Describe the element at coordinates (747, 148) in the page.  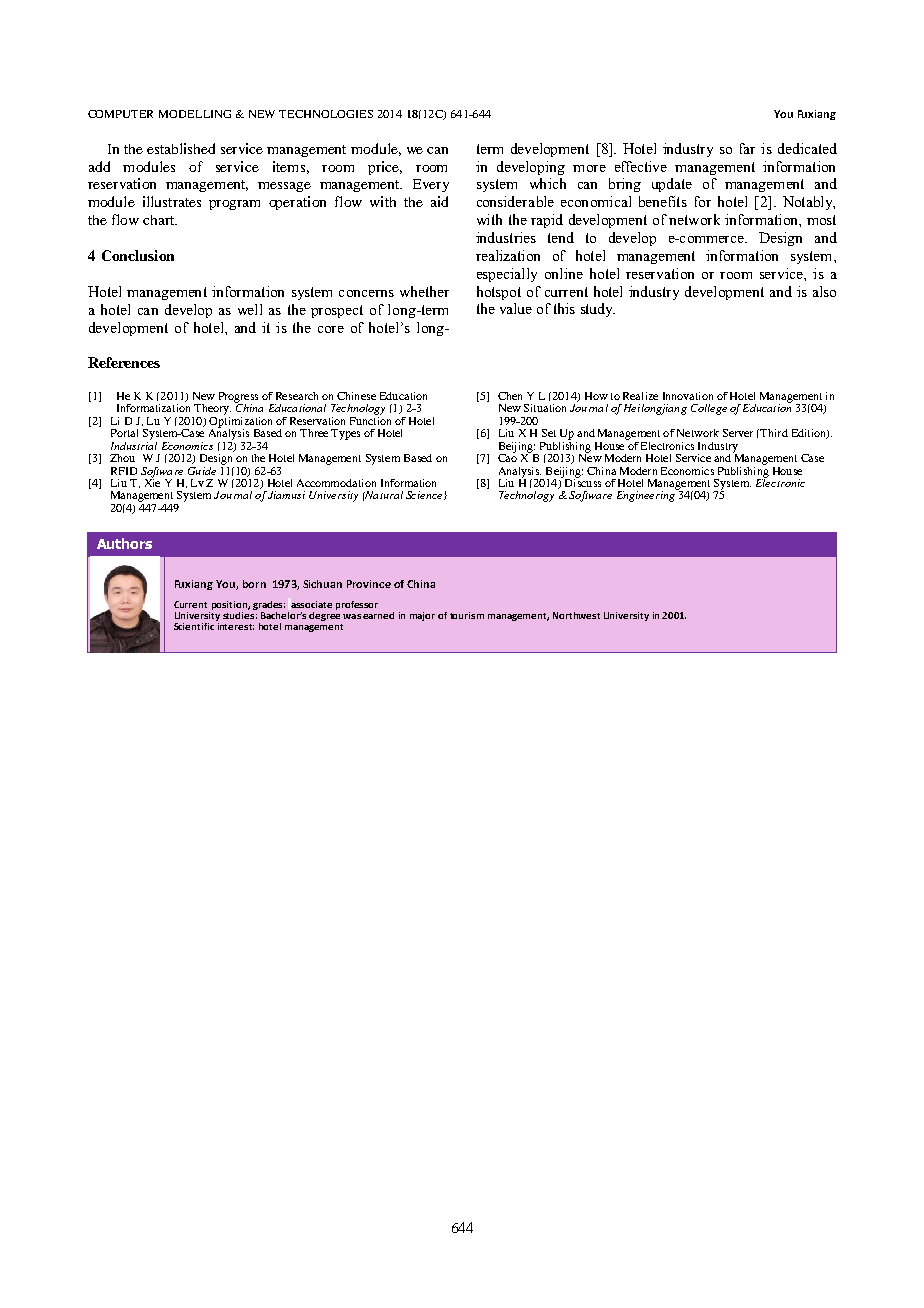
I see `far` at that location.
